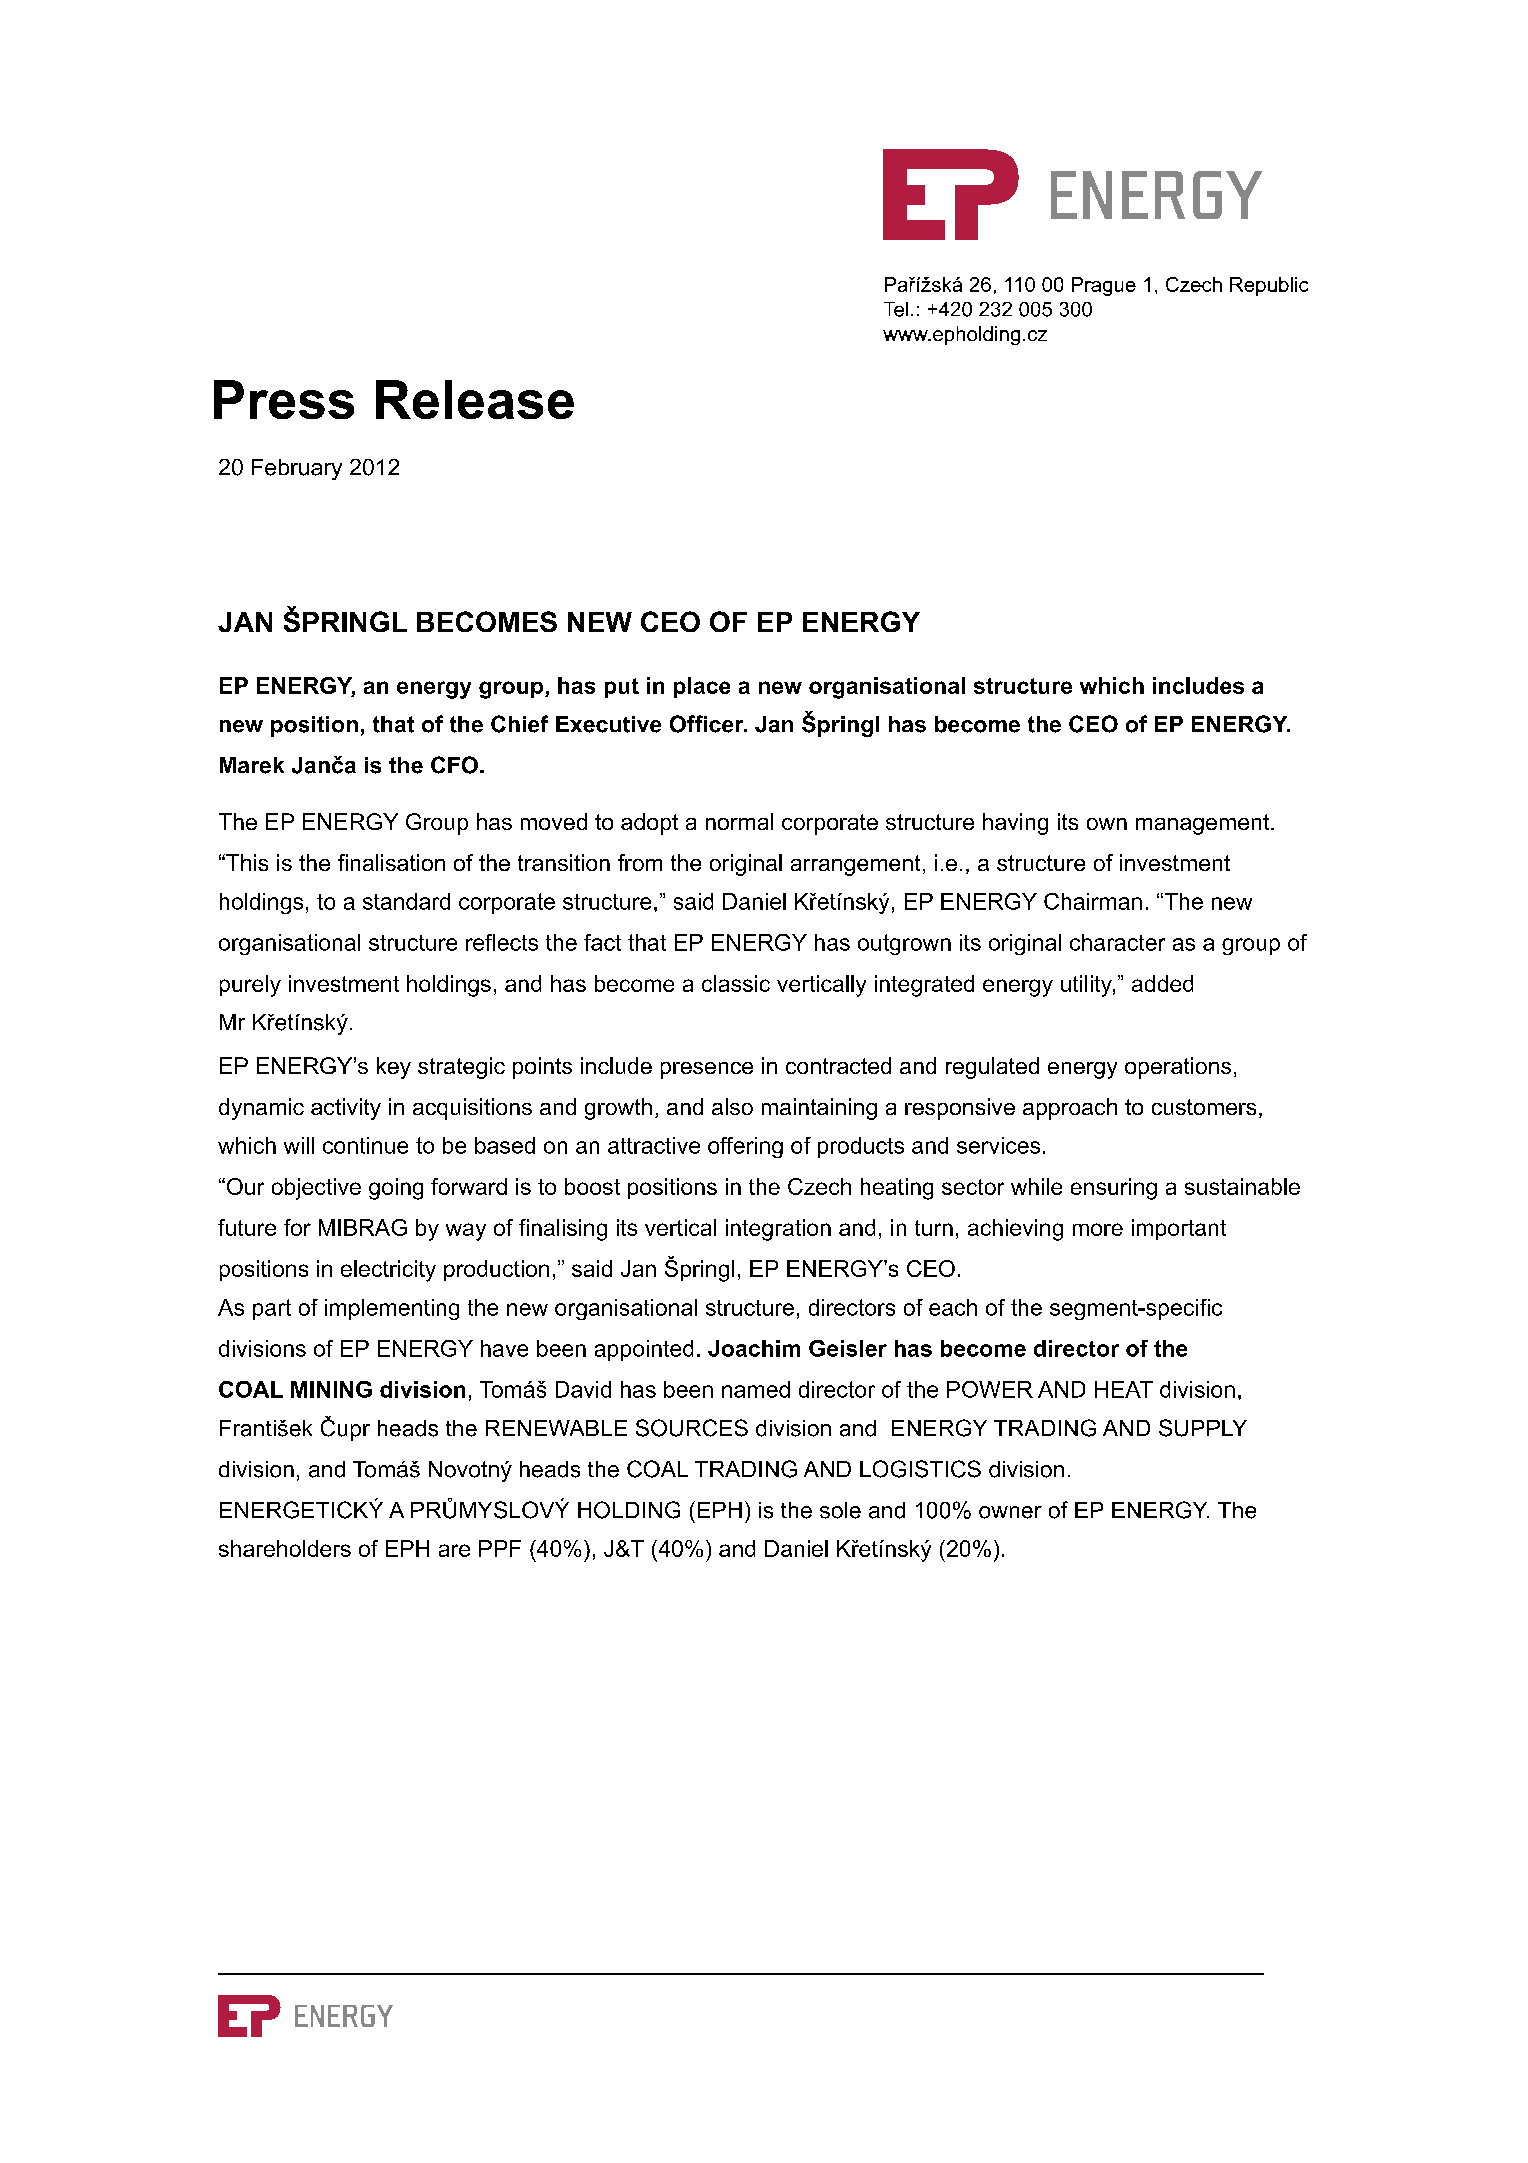 The width and height of the screenshot is (1528, 2163). I want to click on February, so click(297, 469).
